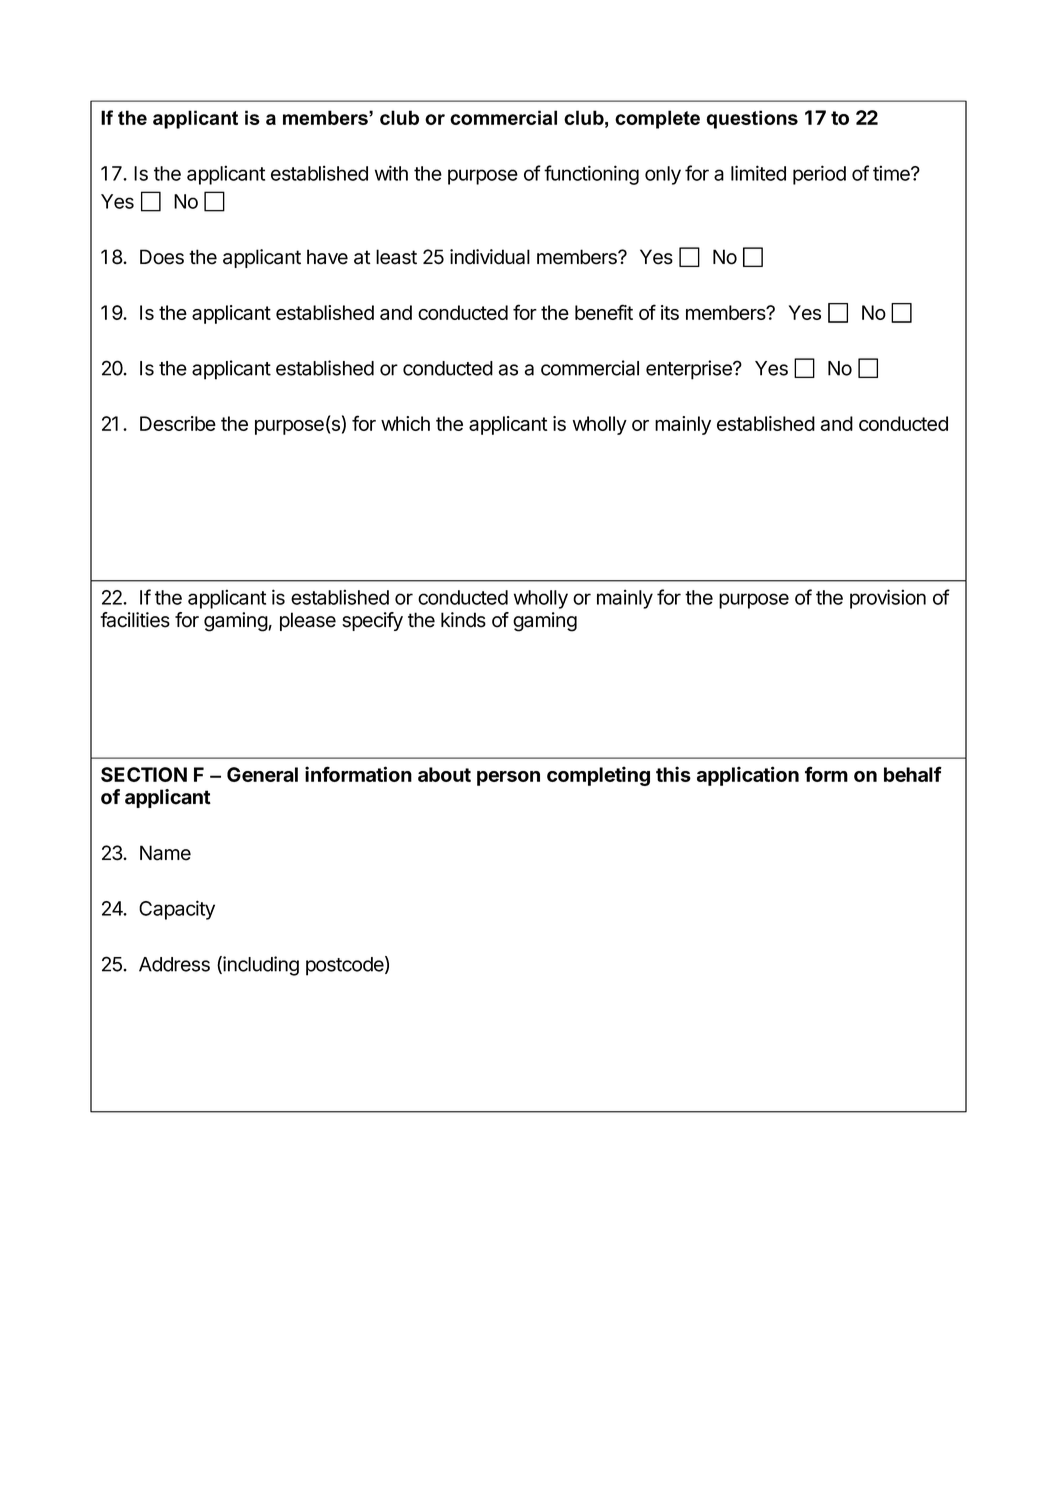 The height and width of the screenshot is (1496, 1057). What do you see at coordinates (591, 175) in the screenshot?
I see `functioning` at bounding box center [591, 175].
